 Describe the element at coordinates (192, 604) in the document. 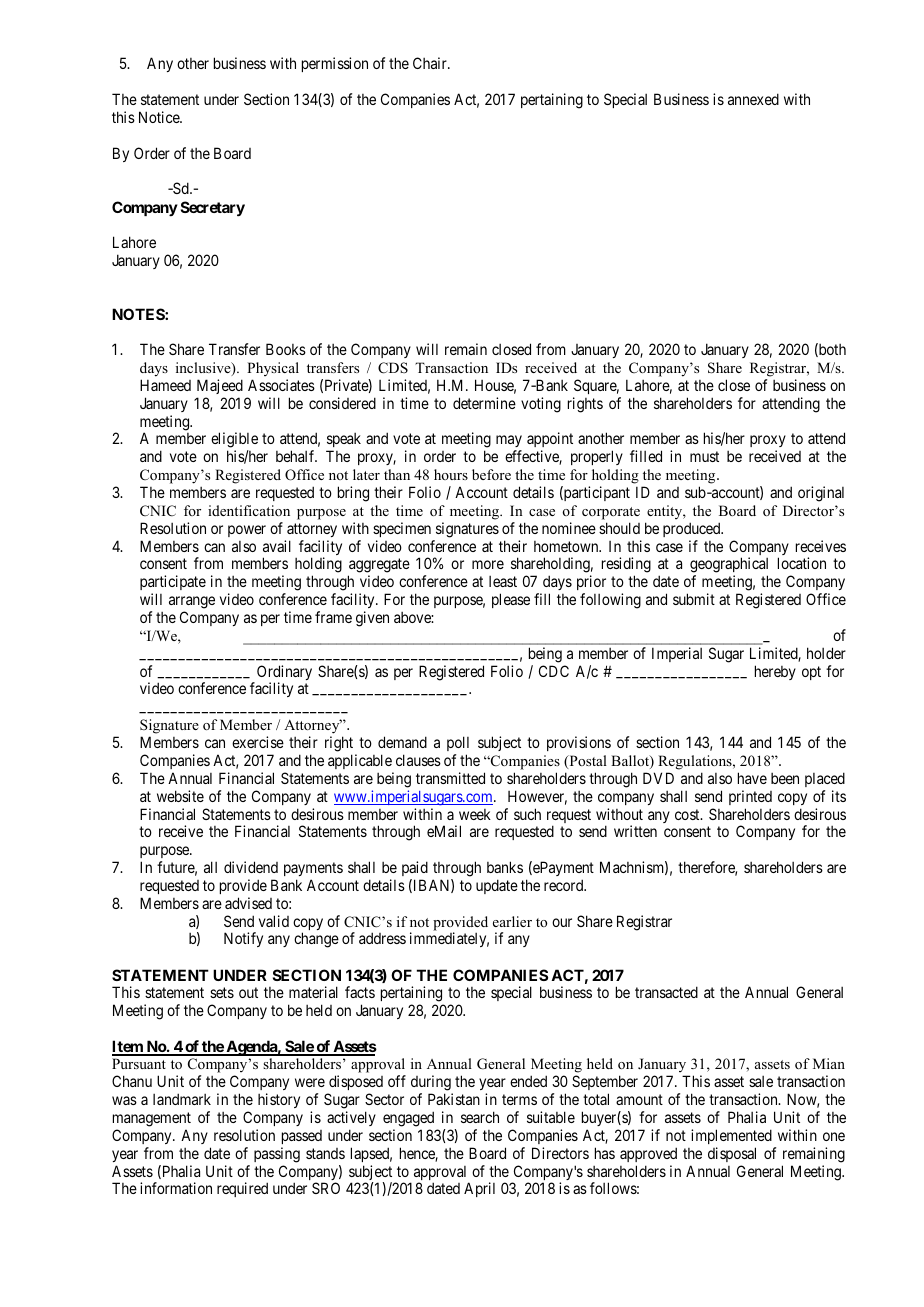

I see `arrange` at that location.
